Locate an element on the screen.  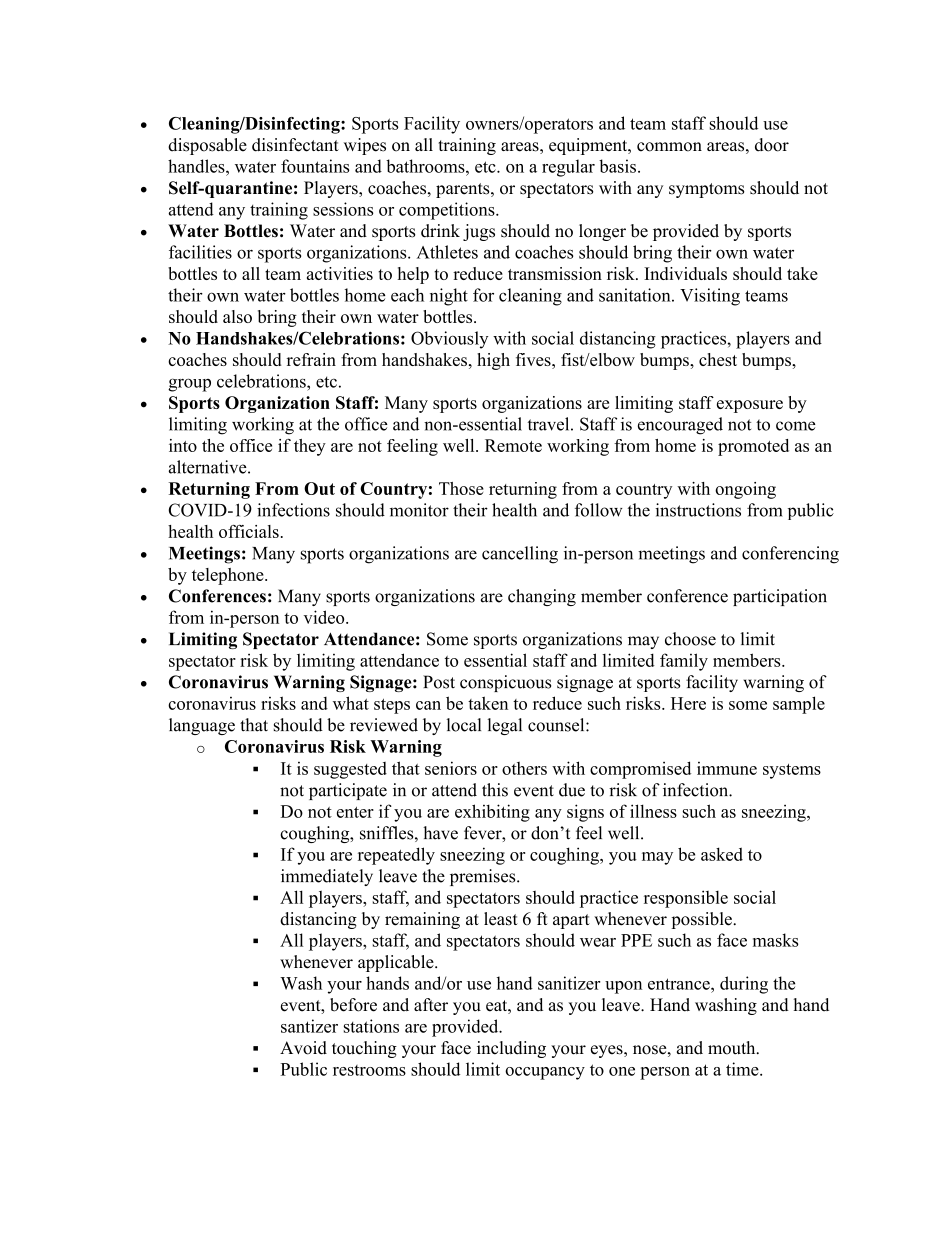
Remote is located at coordinates (513, 445).
